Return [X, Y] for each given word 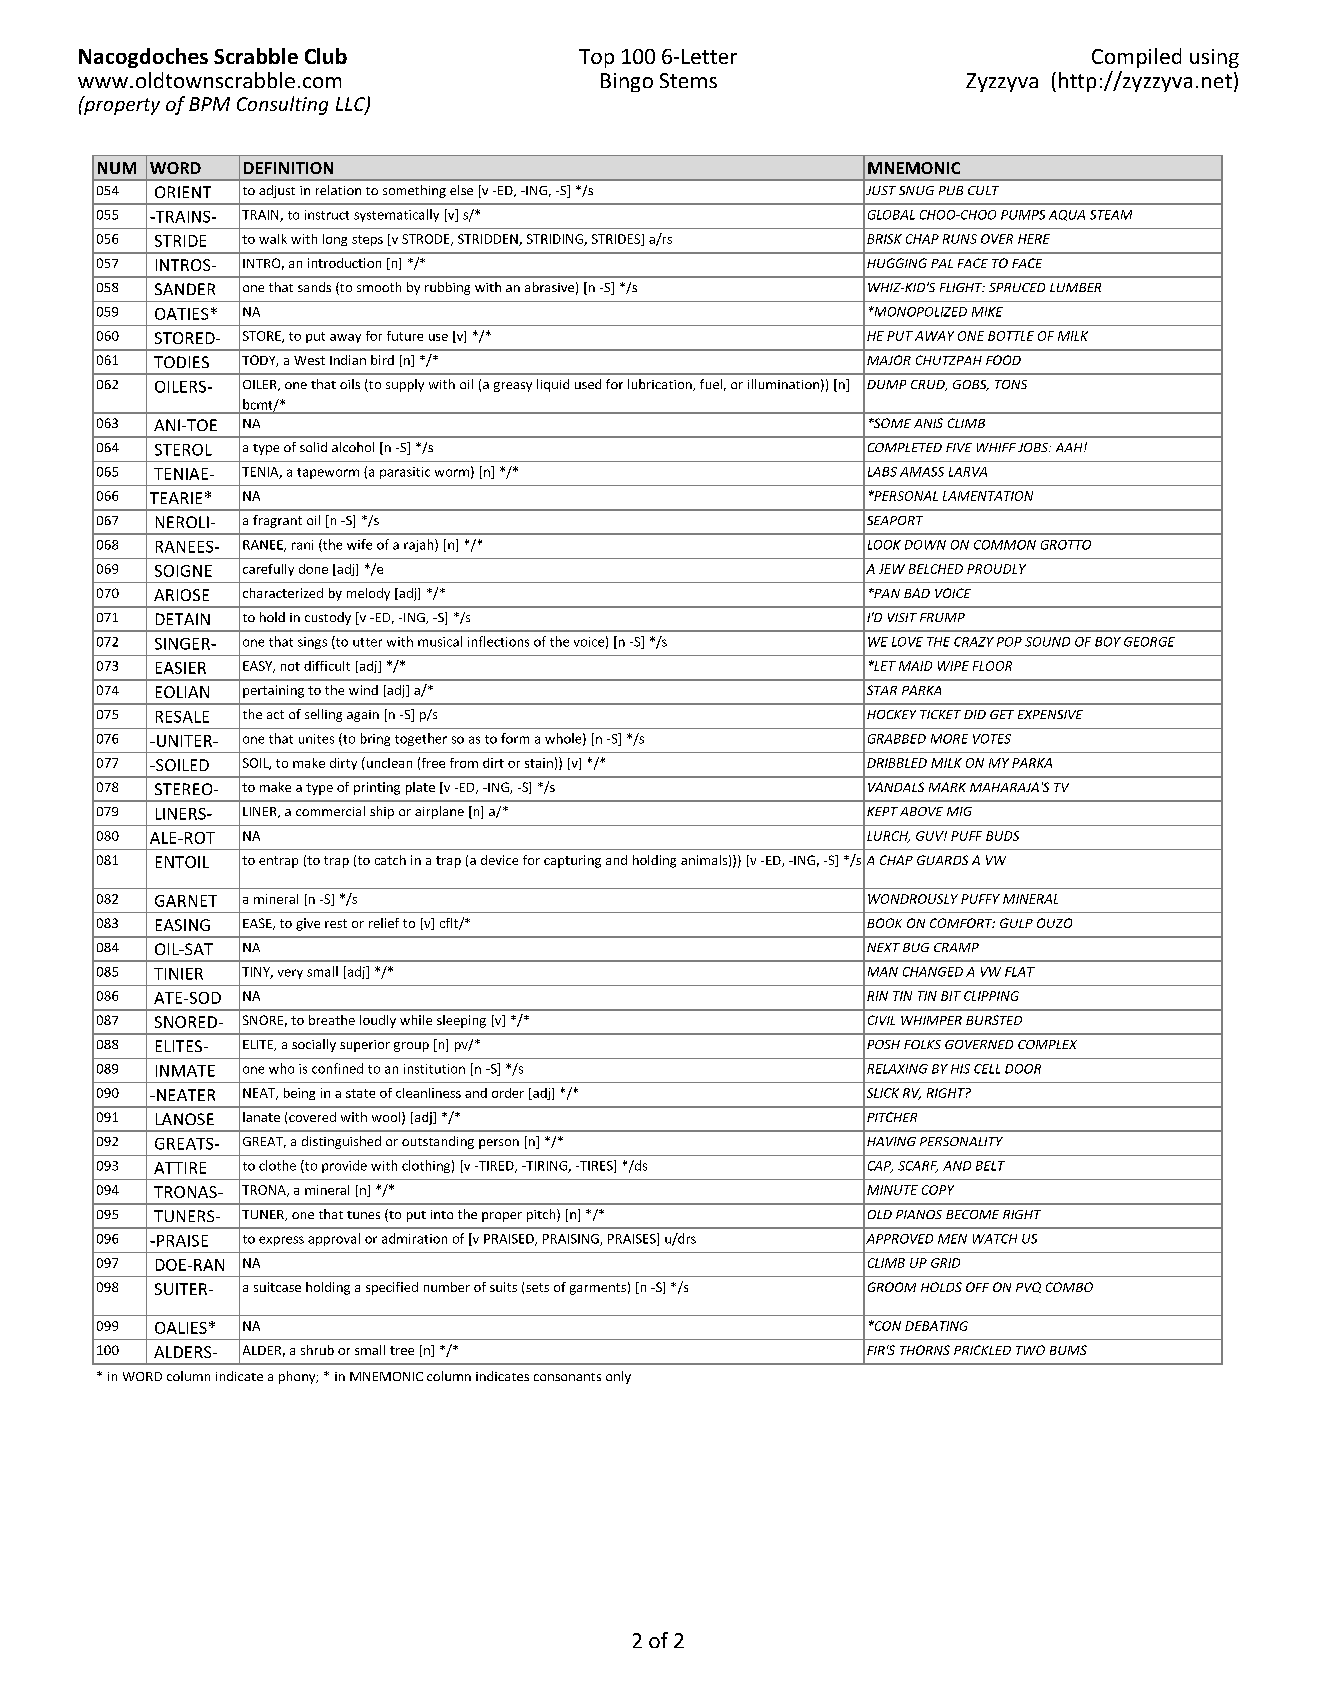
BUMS [1068, 1350]
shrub [317, 1350]
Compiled [1136, 58]
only [618, 1377]
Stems [688, 80]
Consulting [282, 105]
